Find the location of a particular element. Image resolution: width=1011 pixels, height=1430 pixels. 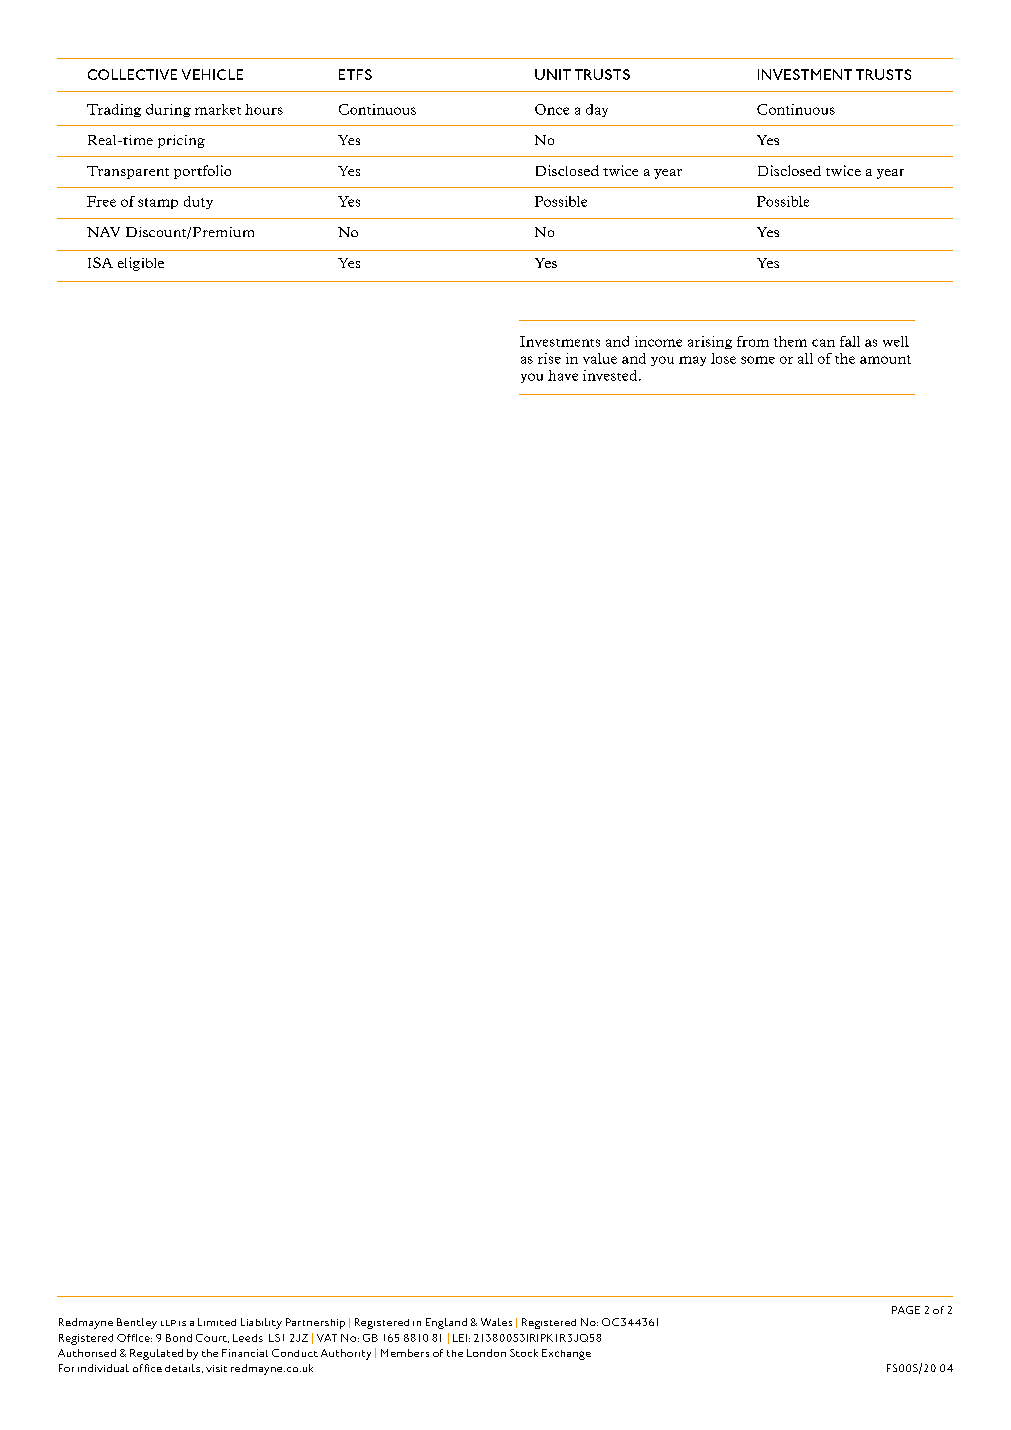

some is located at coordinates (758, 360).
